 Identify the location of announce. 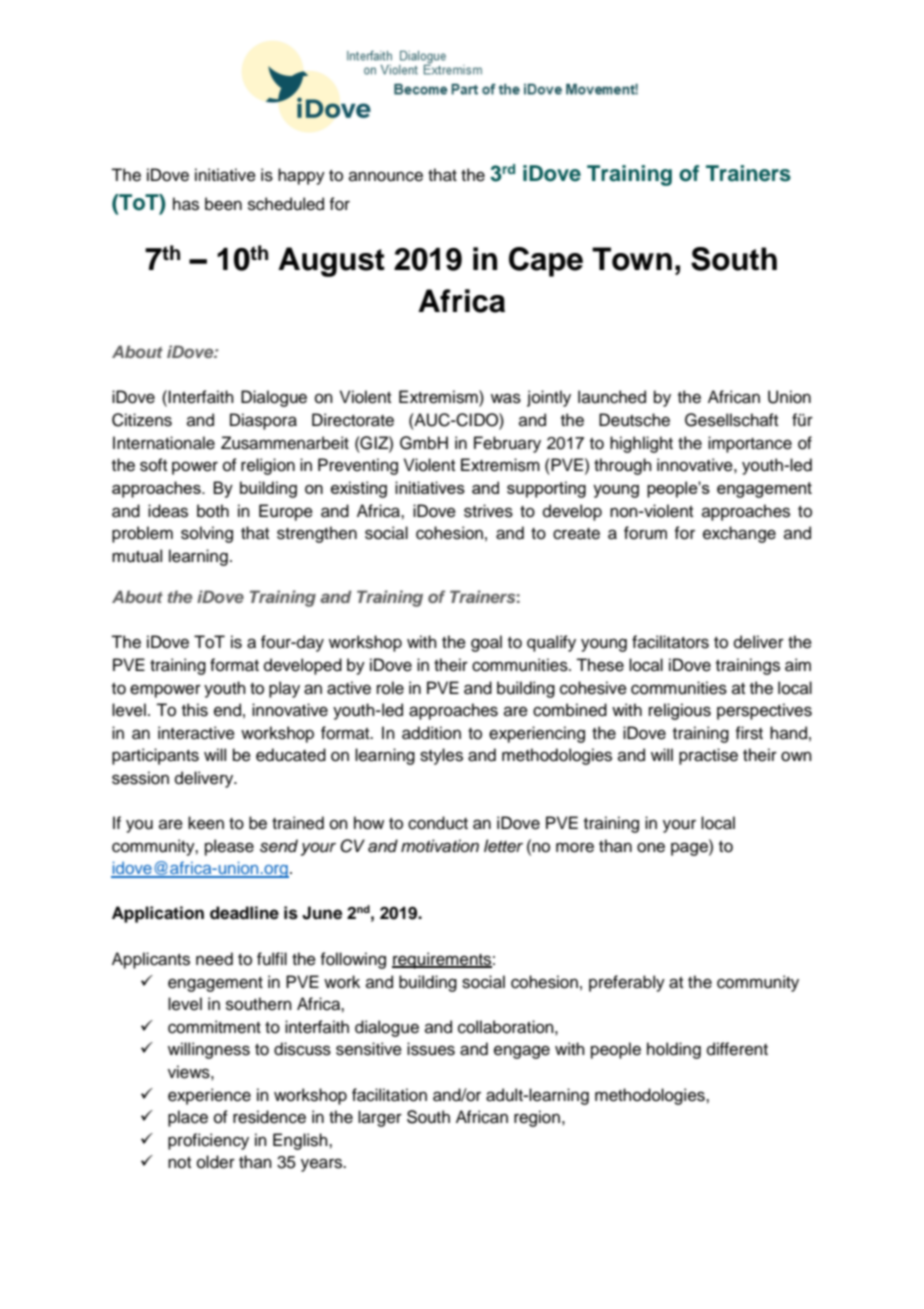
(386, 176).
